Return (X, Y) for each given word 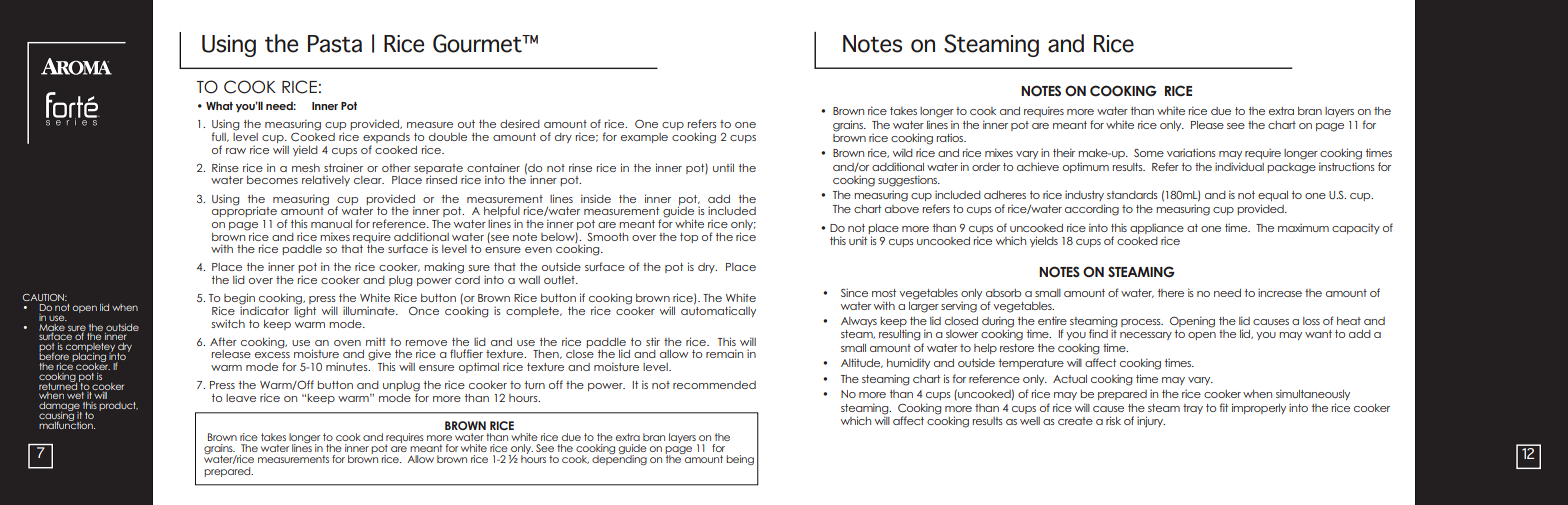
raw (236, 151)
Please (1207, 125)
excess (272, 355)
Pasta (335, 44)
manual (331, 224)
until (723, 167)
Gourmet (478, 43)
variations (1191, 152)
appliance (1157, 228)
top (689, 238)
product (118, 406)
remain (724, 353)
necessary (1146, 336)
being (740, 460)
